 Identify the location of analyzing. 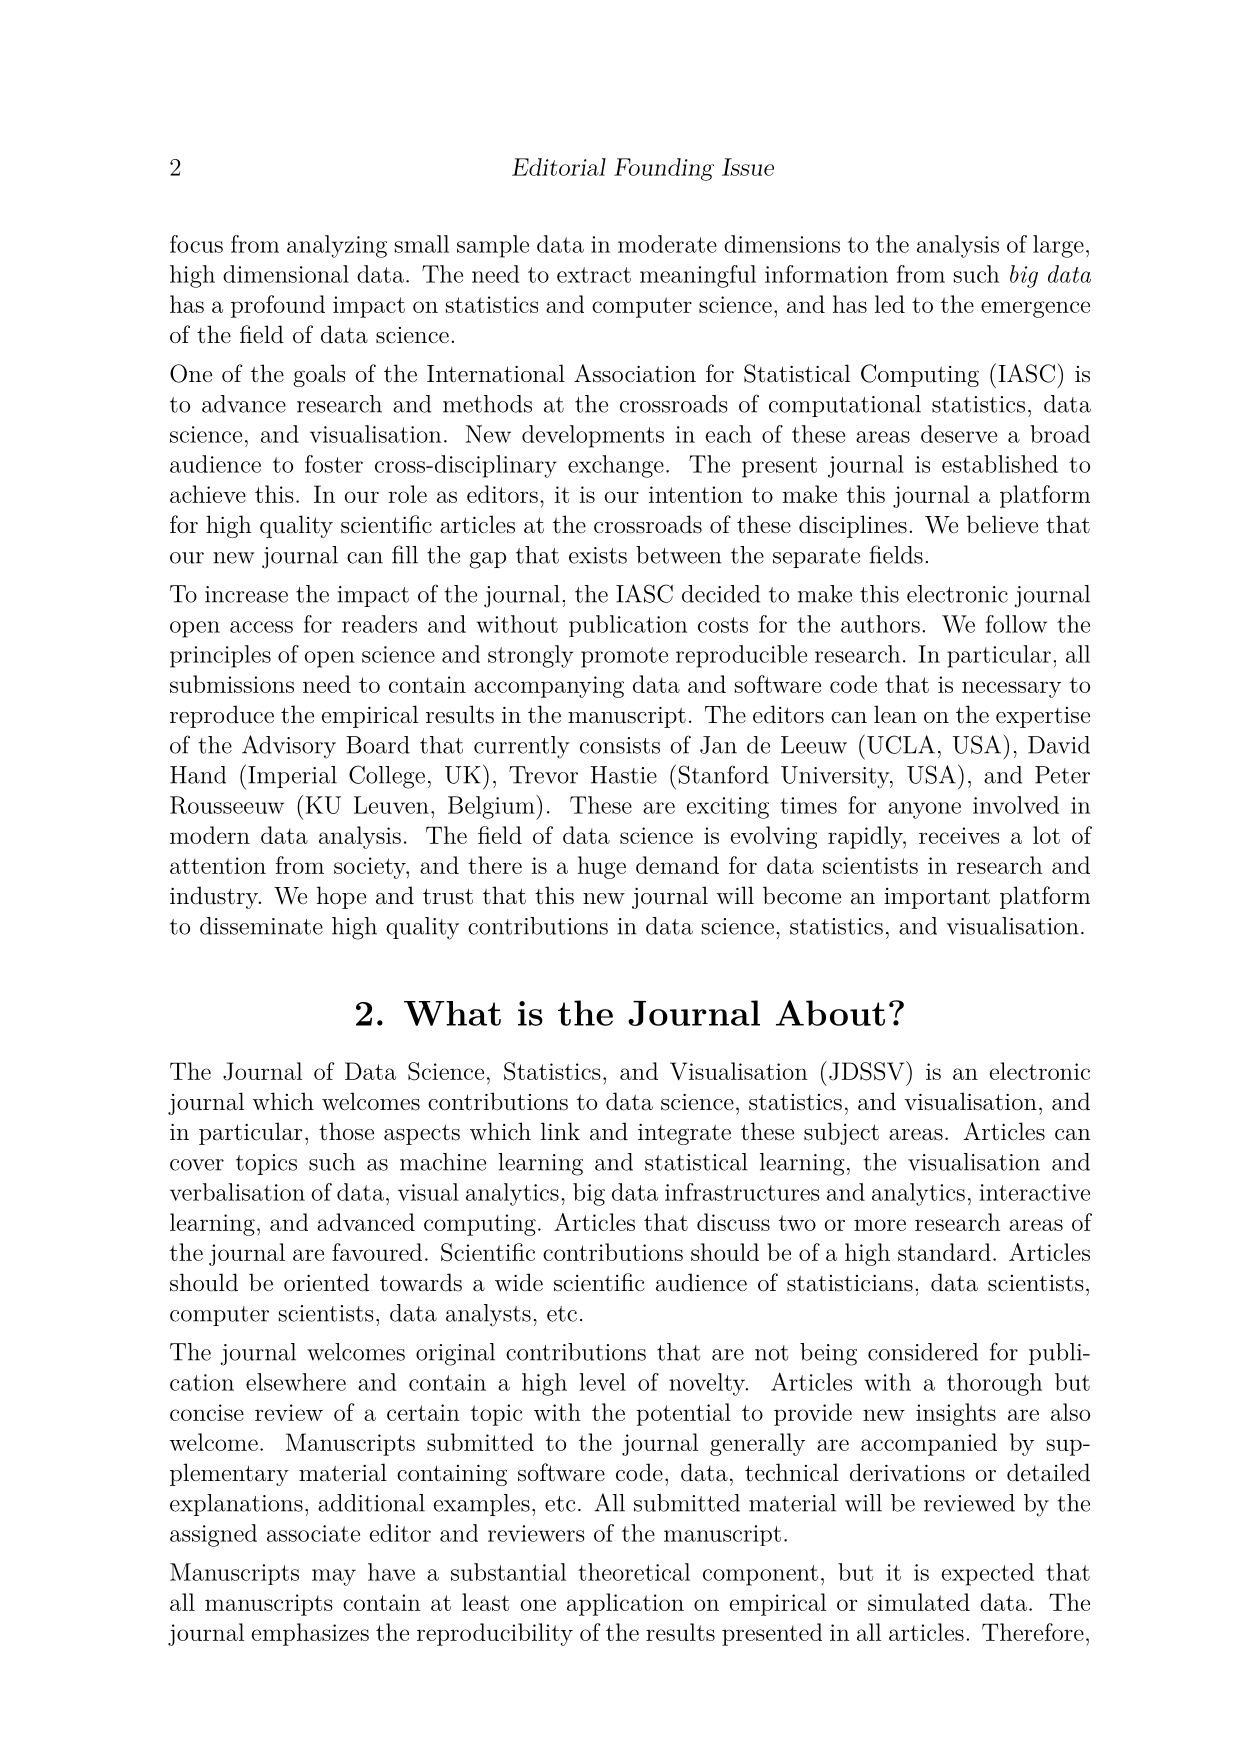
(337, 246).
